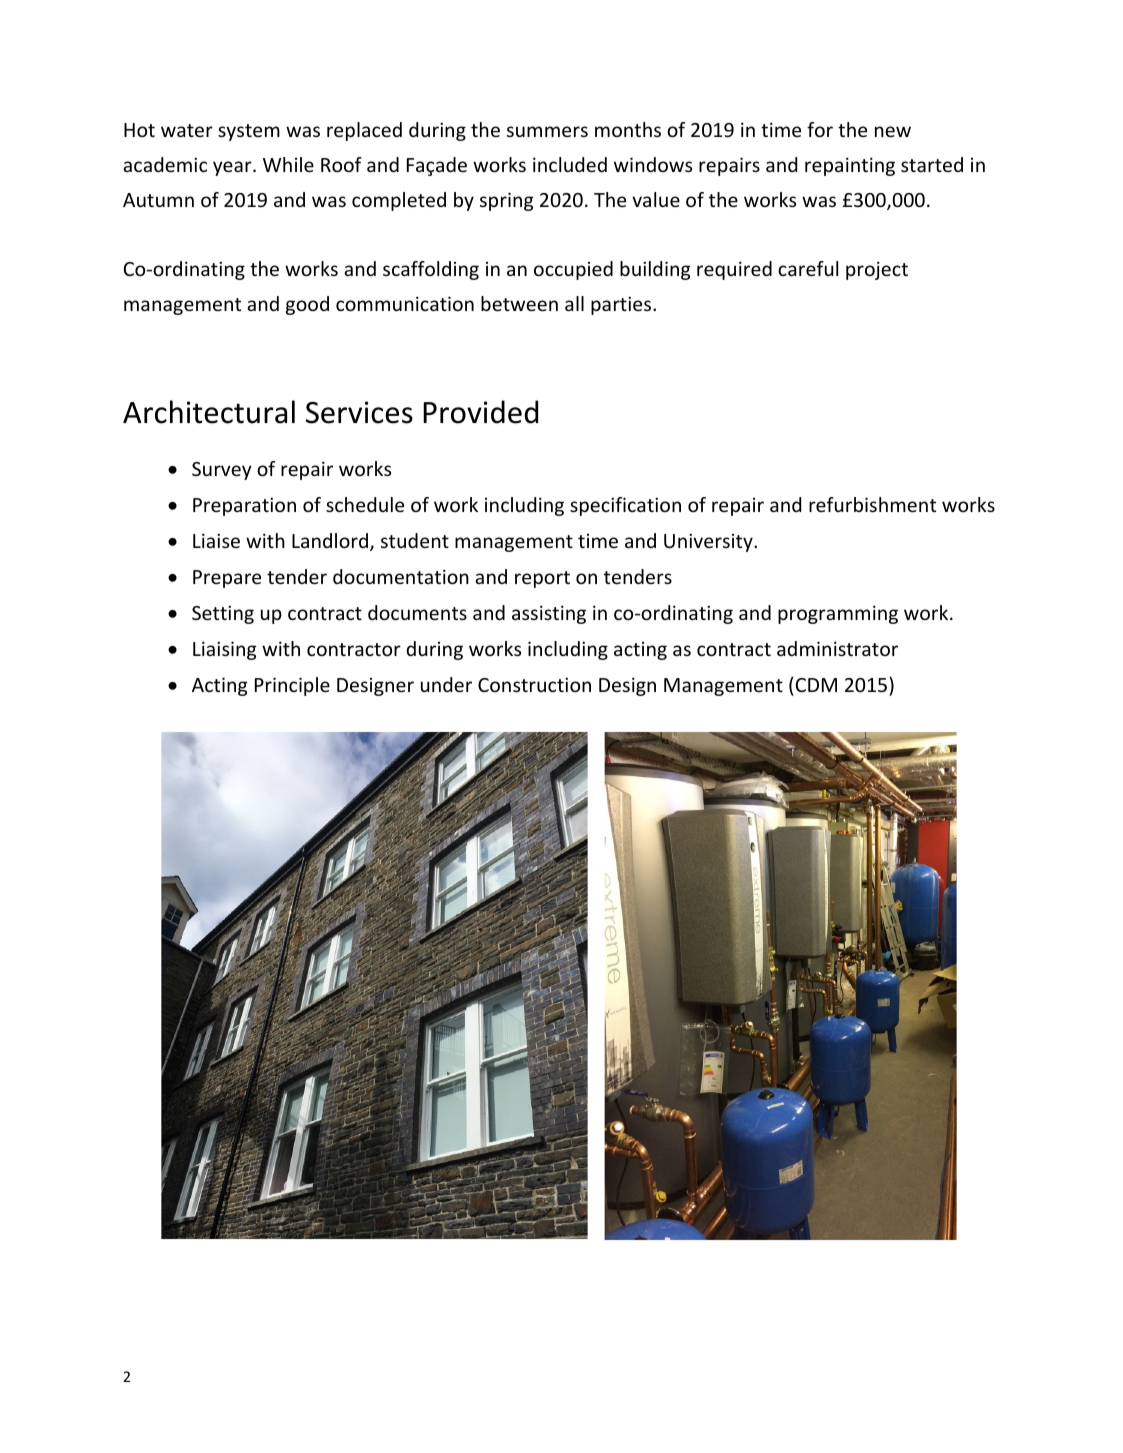  What do you see at coordinates (249, 132) in the page?
I see `system` at bounding box center [249, 132].
